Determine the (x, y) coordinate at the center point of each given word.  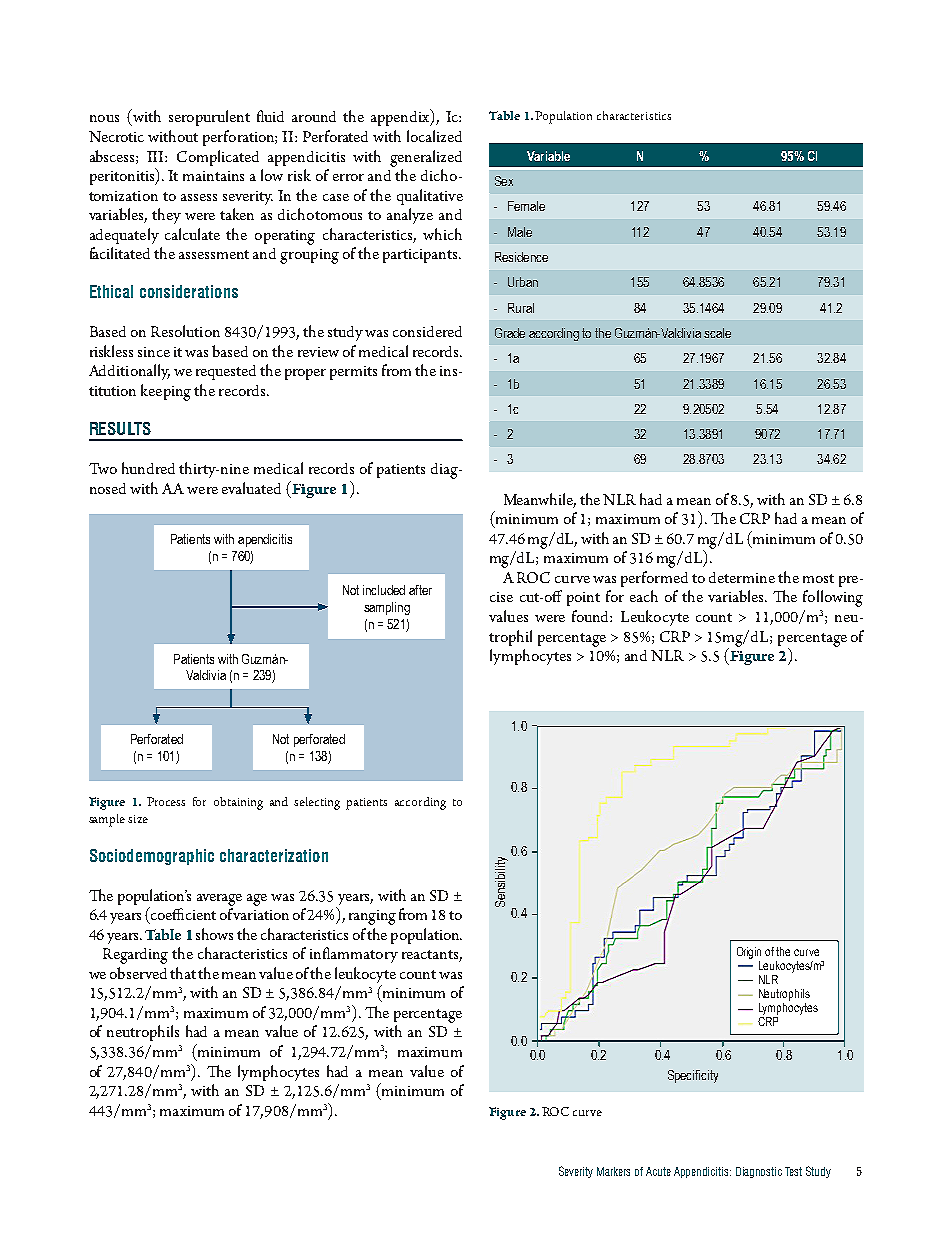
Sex (504, 181)
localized (434, 136)
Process (166, 801)
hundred (148, 468)
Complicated (218, 158)
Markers (613, 1171)
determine (742, 577)
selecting (317, 803)
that (183, 973)
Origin (749, 953)
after (420, 590)
